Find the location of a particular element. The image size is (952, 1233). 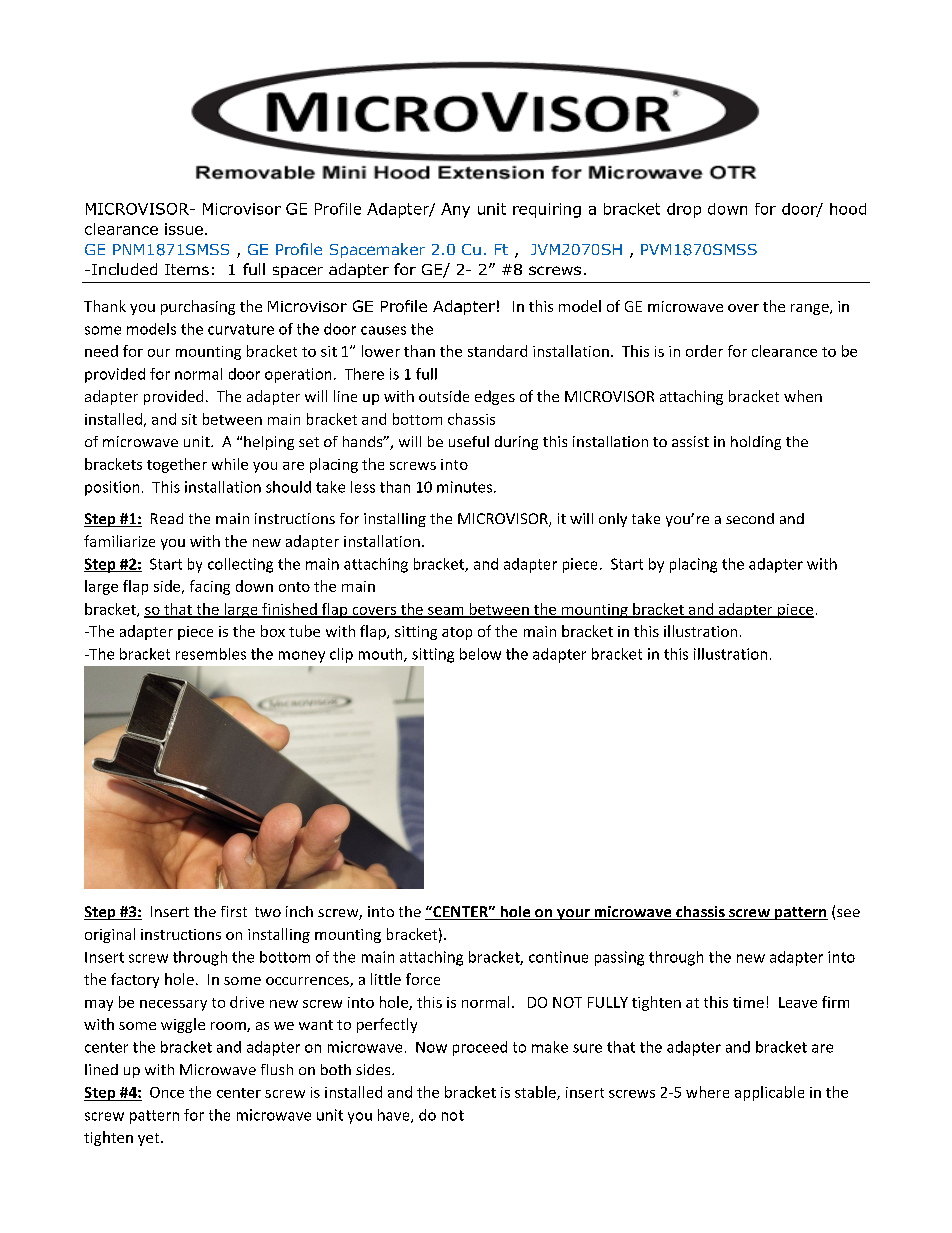

below is located at coordinates (480, 654).
